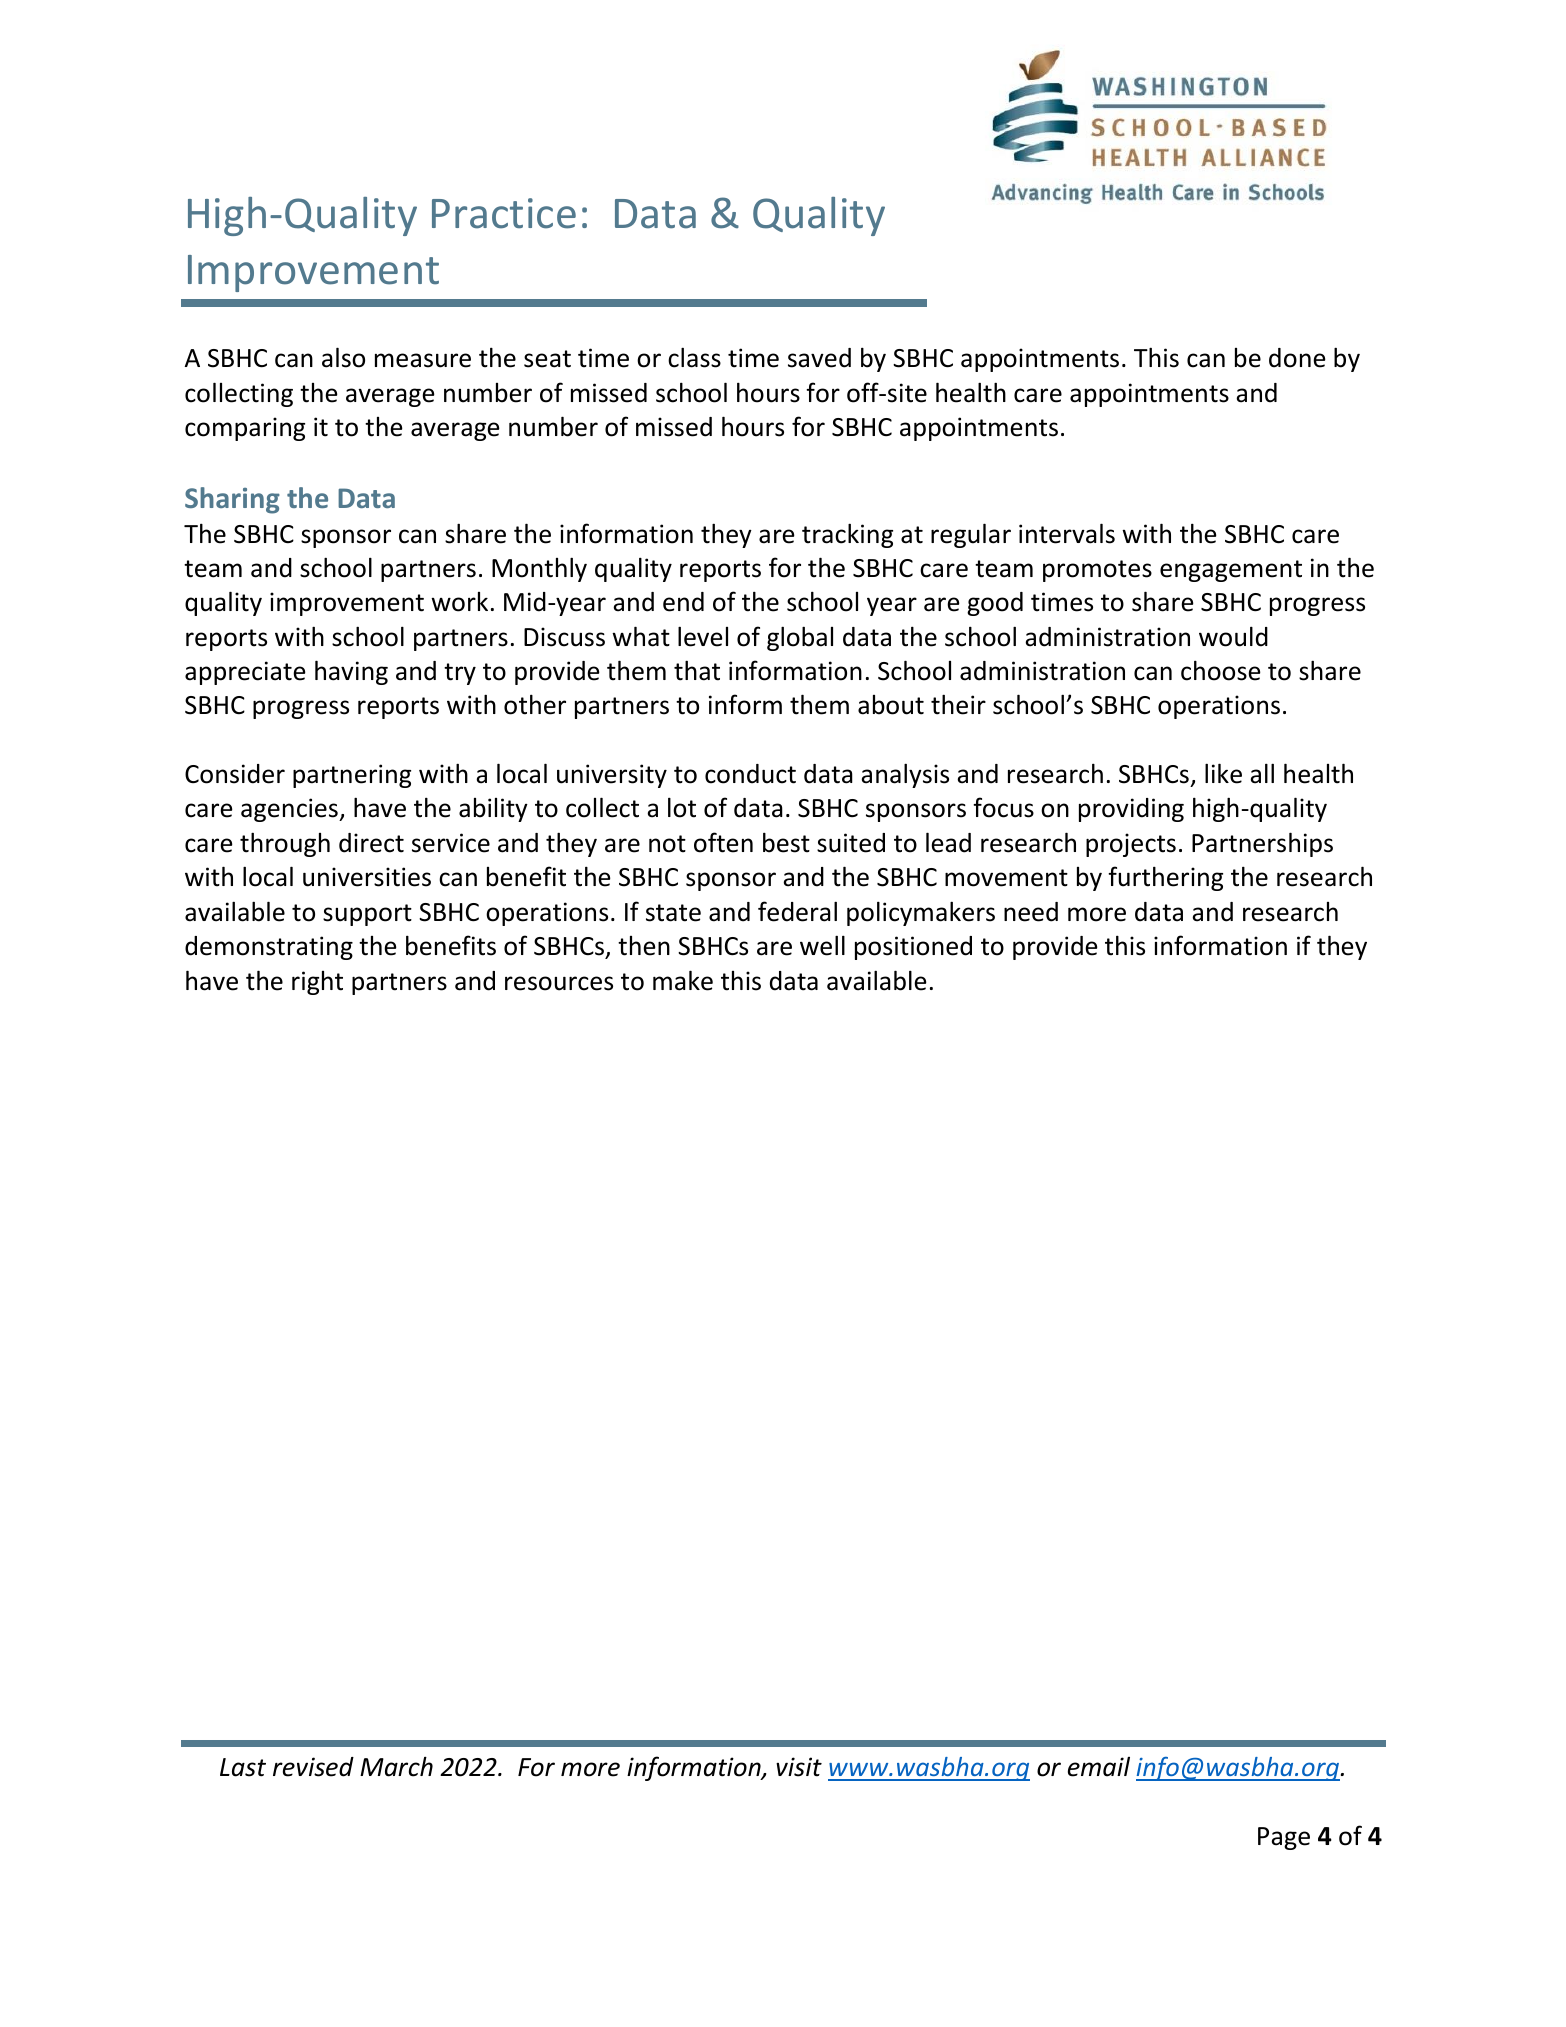  What do you see at coordinates (819, 358) in the screenshot?
I see `saved` at bounding box center [819, 358].
